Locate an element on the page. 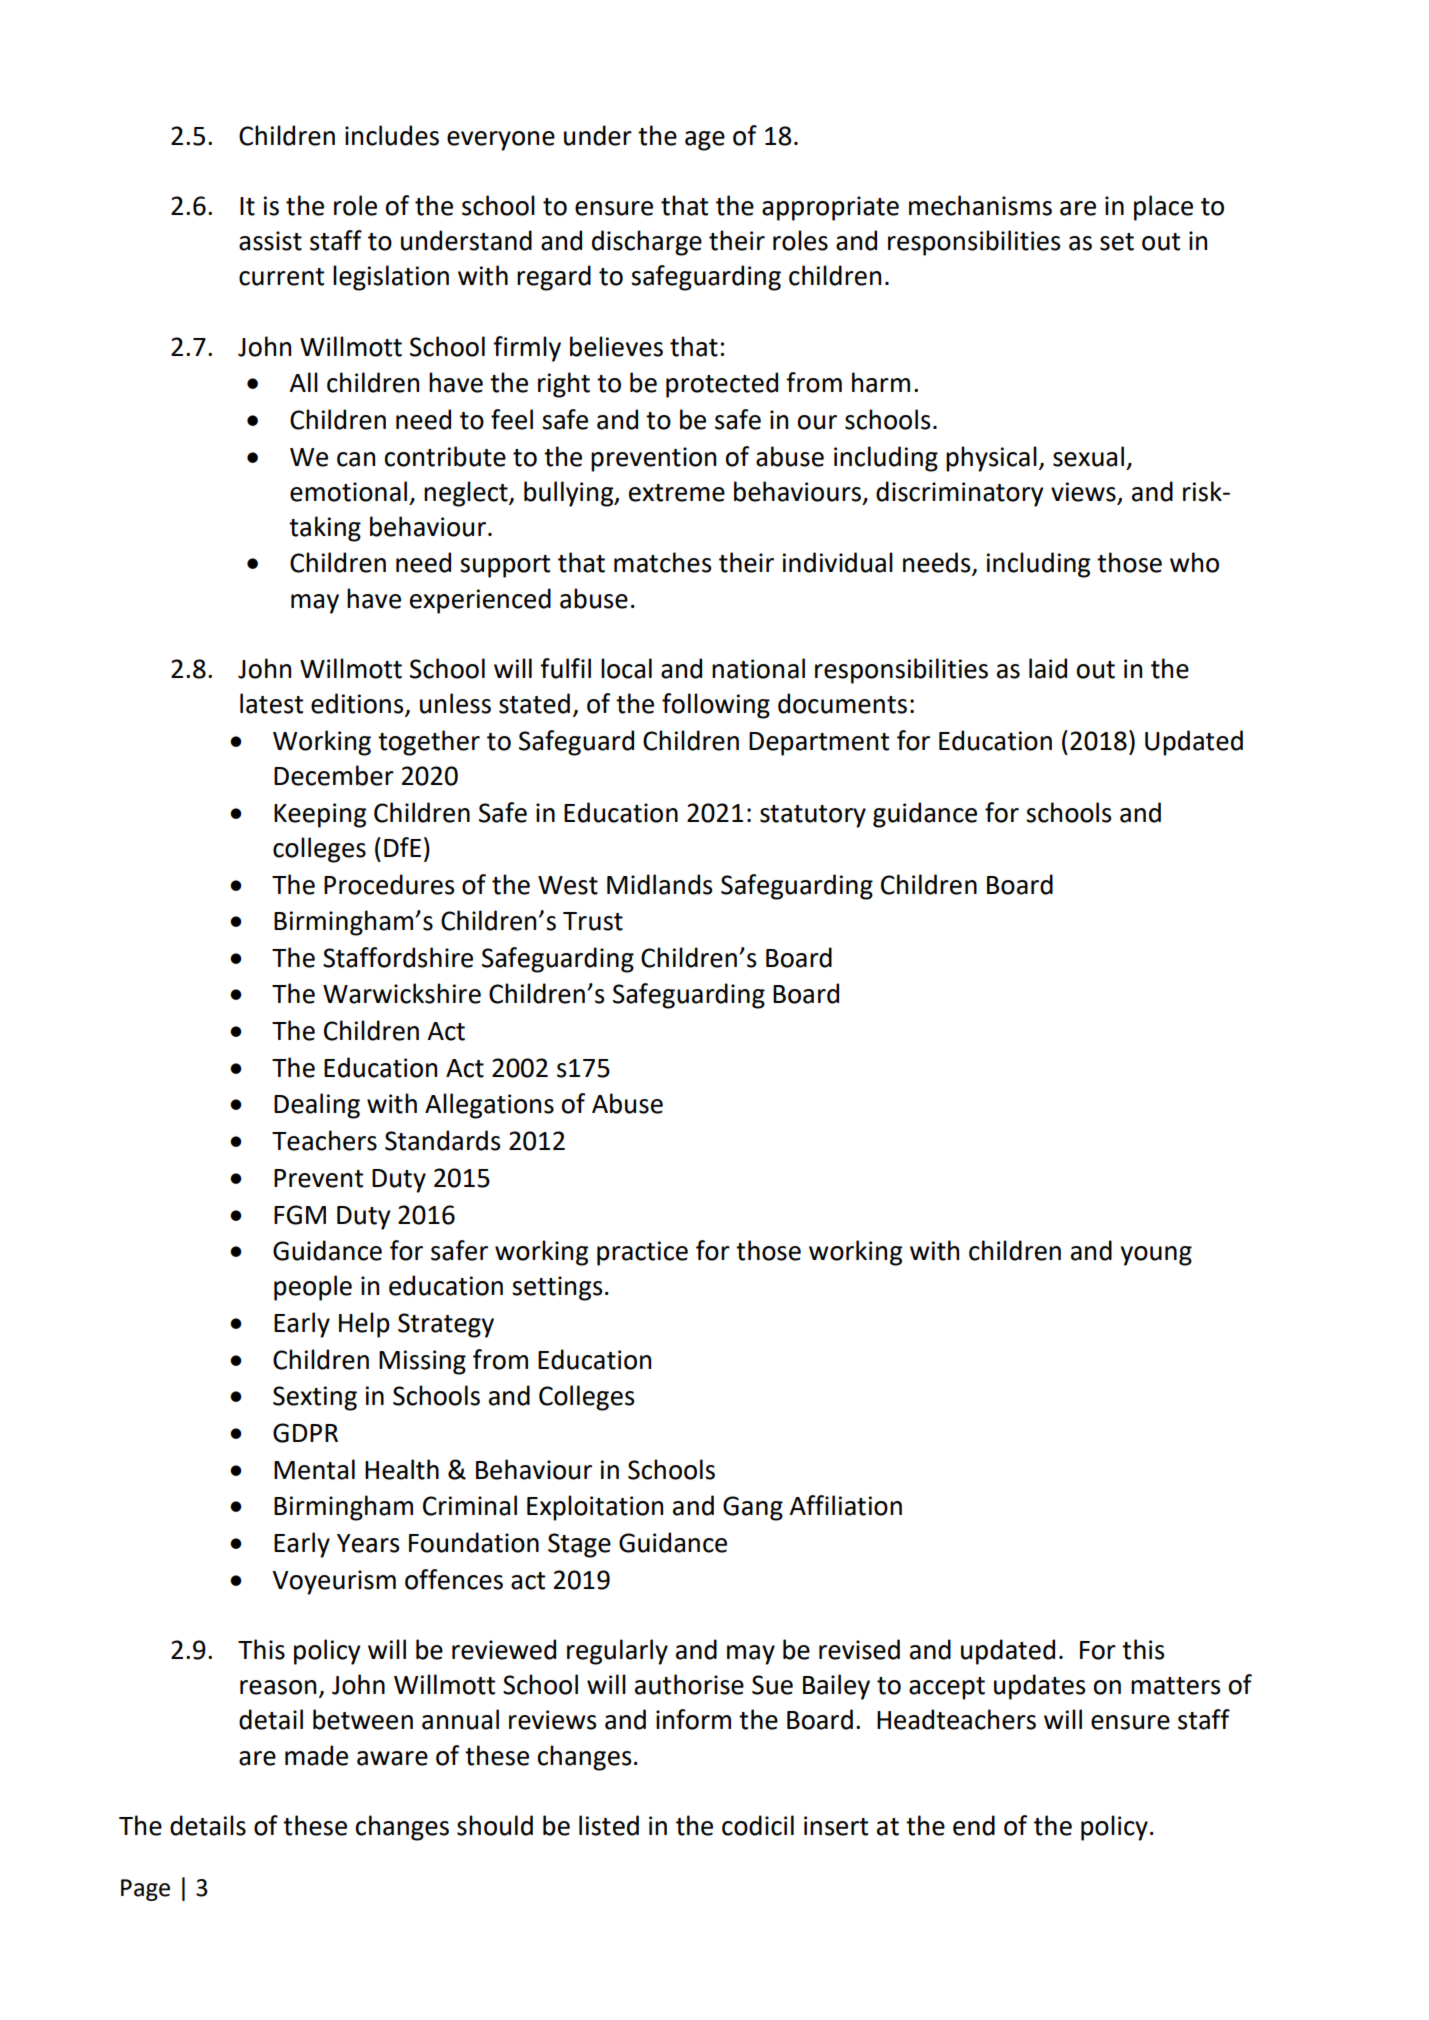  assist is located at coordinates (270, 241).
